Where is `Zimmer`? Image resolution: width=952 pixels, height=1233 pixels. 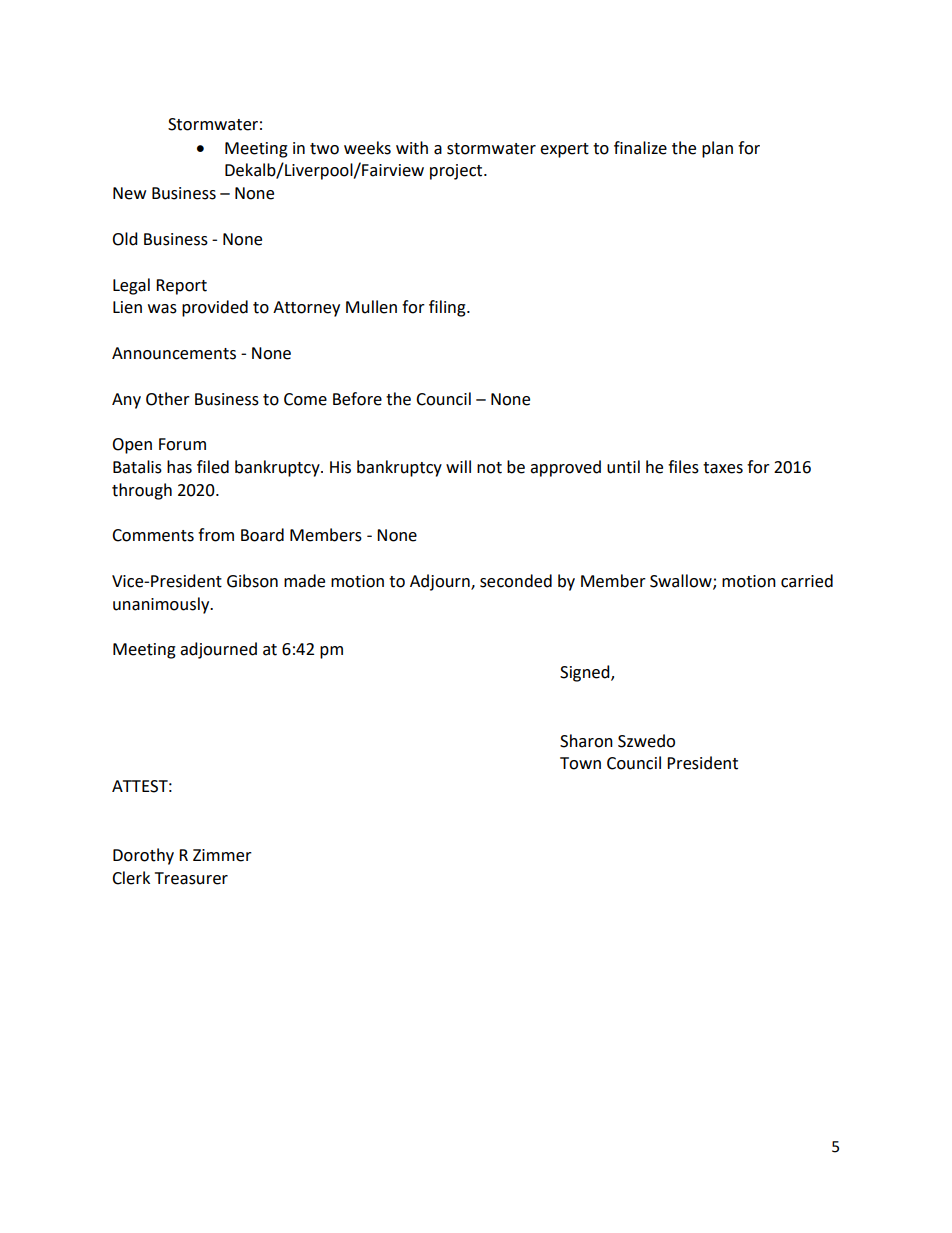 Zimmer is located at coordinates (222, 855).
